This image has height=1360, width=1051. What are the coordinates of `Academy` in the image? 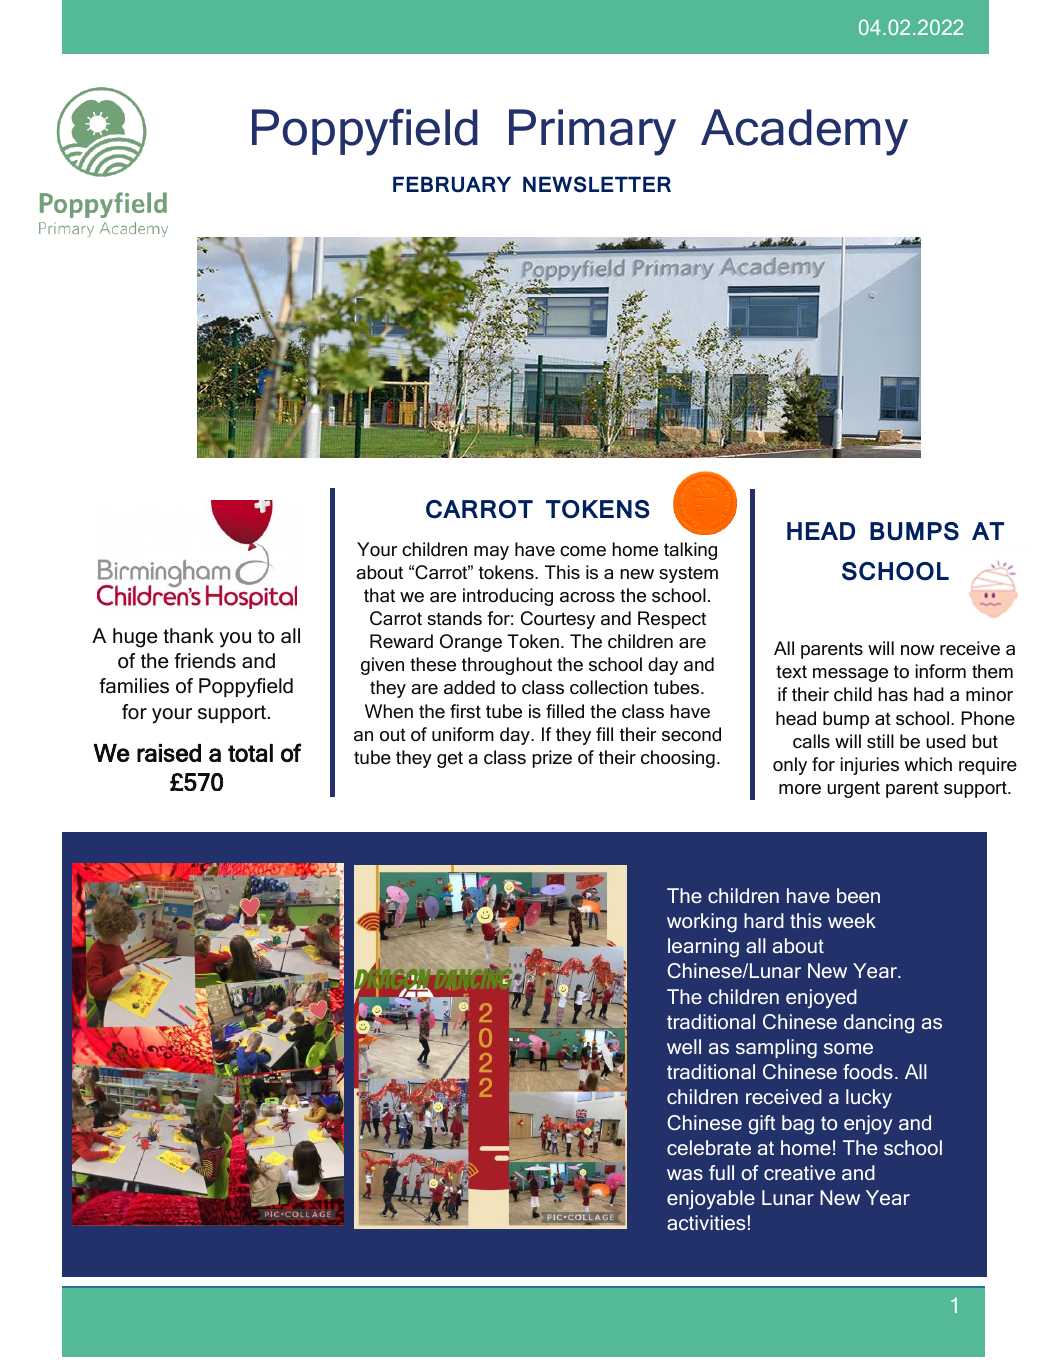 It's located at (804, 132).
